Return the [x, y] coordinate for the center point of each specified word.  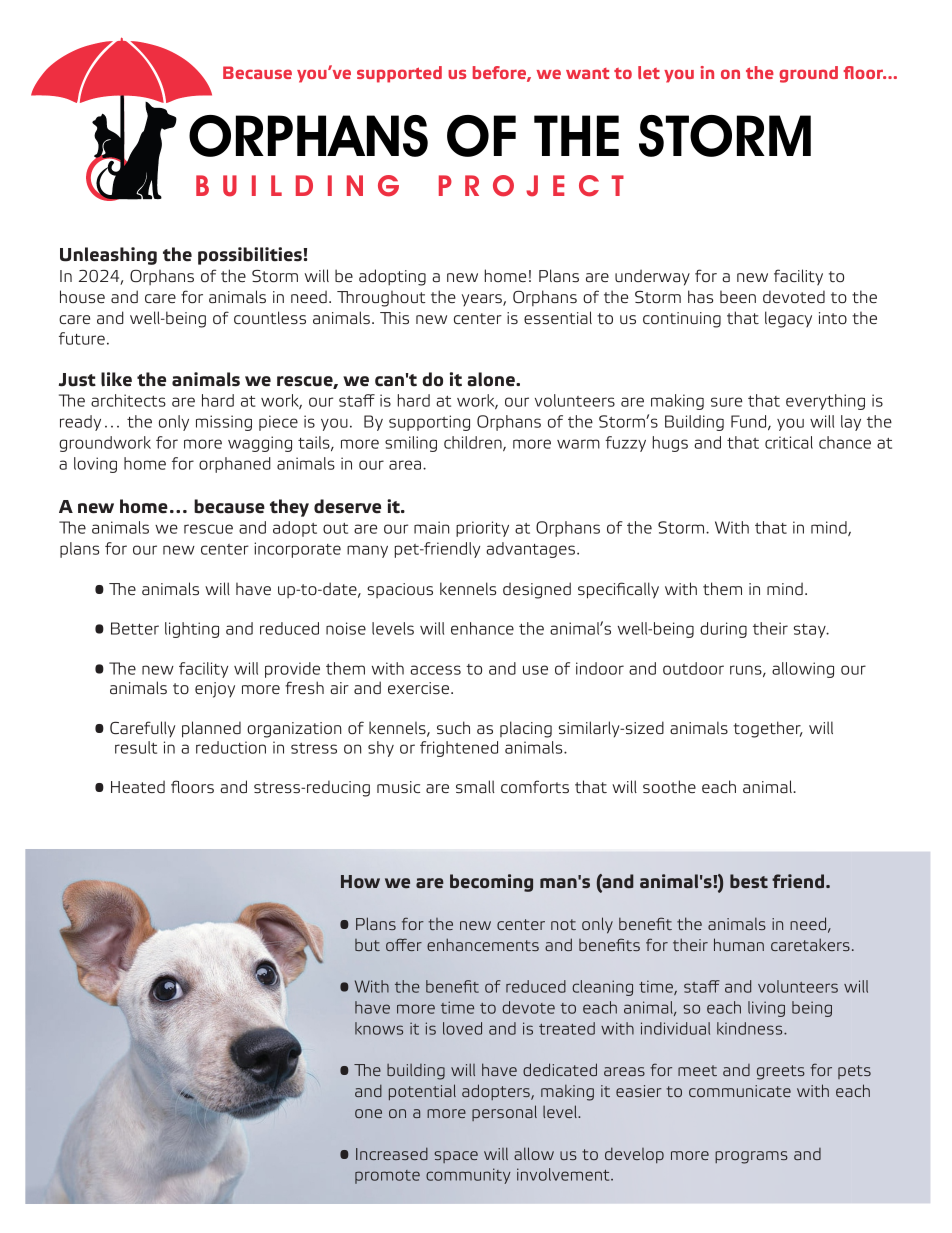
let [649, 72]
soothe [669, 787]
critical [789, 442]
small [475, 787]
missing [224, 423]
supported [399, 74]
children [474, 443]
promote [387, 1177]
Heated [138, 786]
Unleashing [108, 256]
